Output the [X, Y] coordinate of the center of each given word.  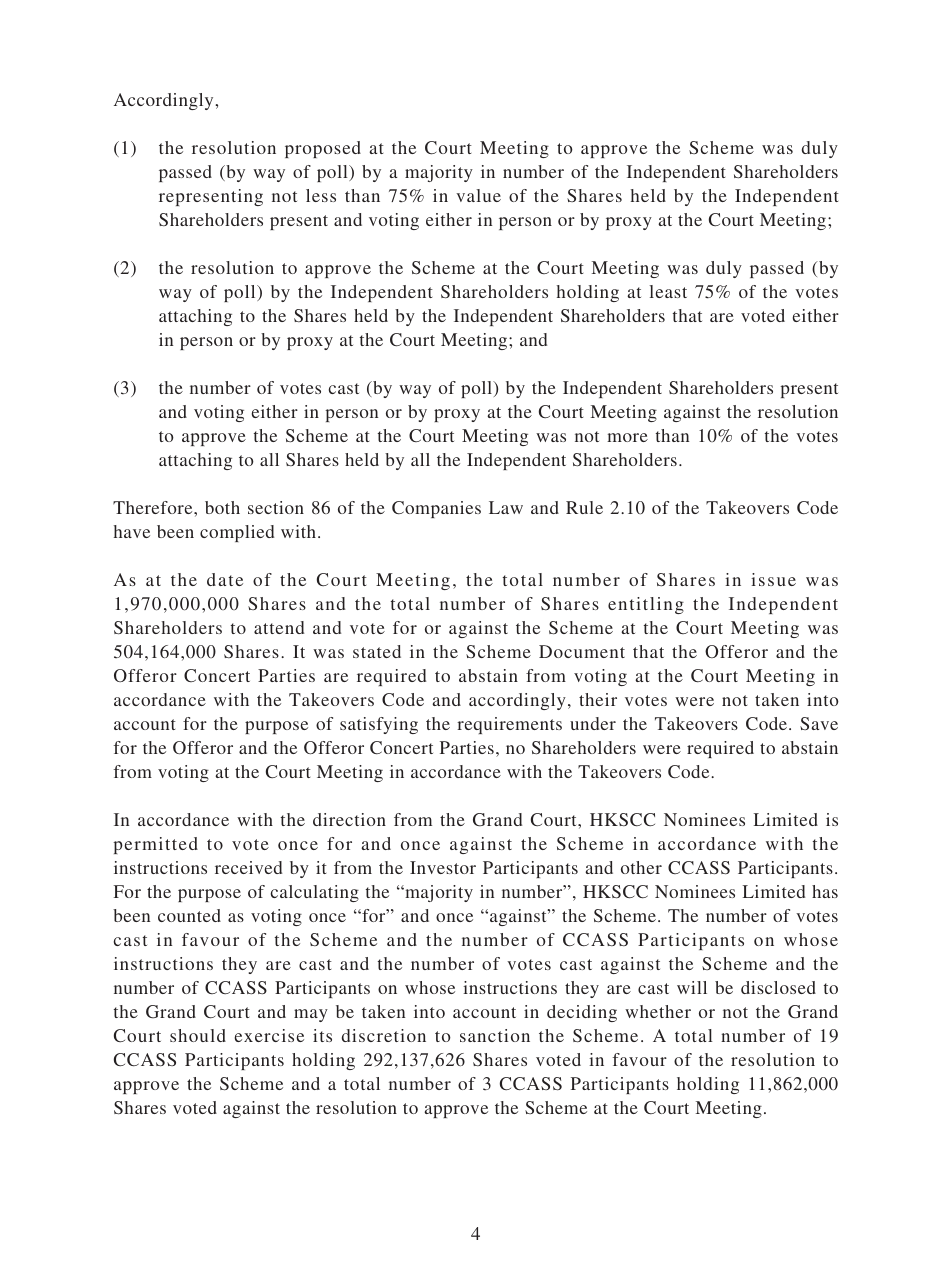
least [668, 291]
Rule [584, 507]
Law [506, 507]
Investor [443, 867]
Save [819, 723]
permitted [155, 845]
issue [773, 579]
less [321, 195]
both [222, 507]
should [198, 1035]
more [627, 437]
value [478, 195]
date [225, 579]
